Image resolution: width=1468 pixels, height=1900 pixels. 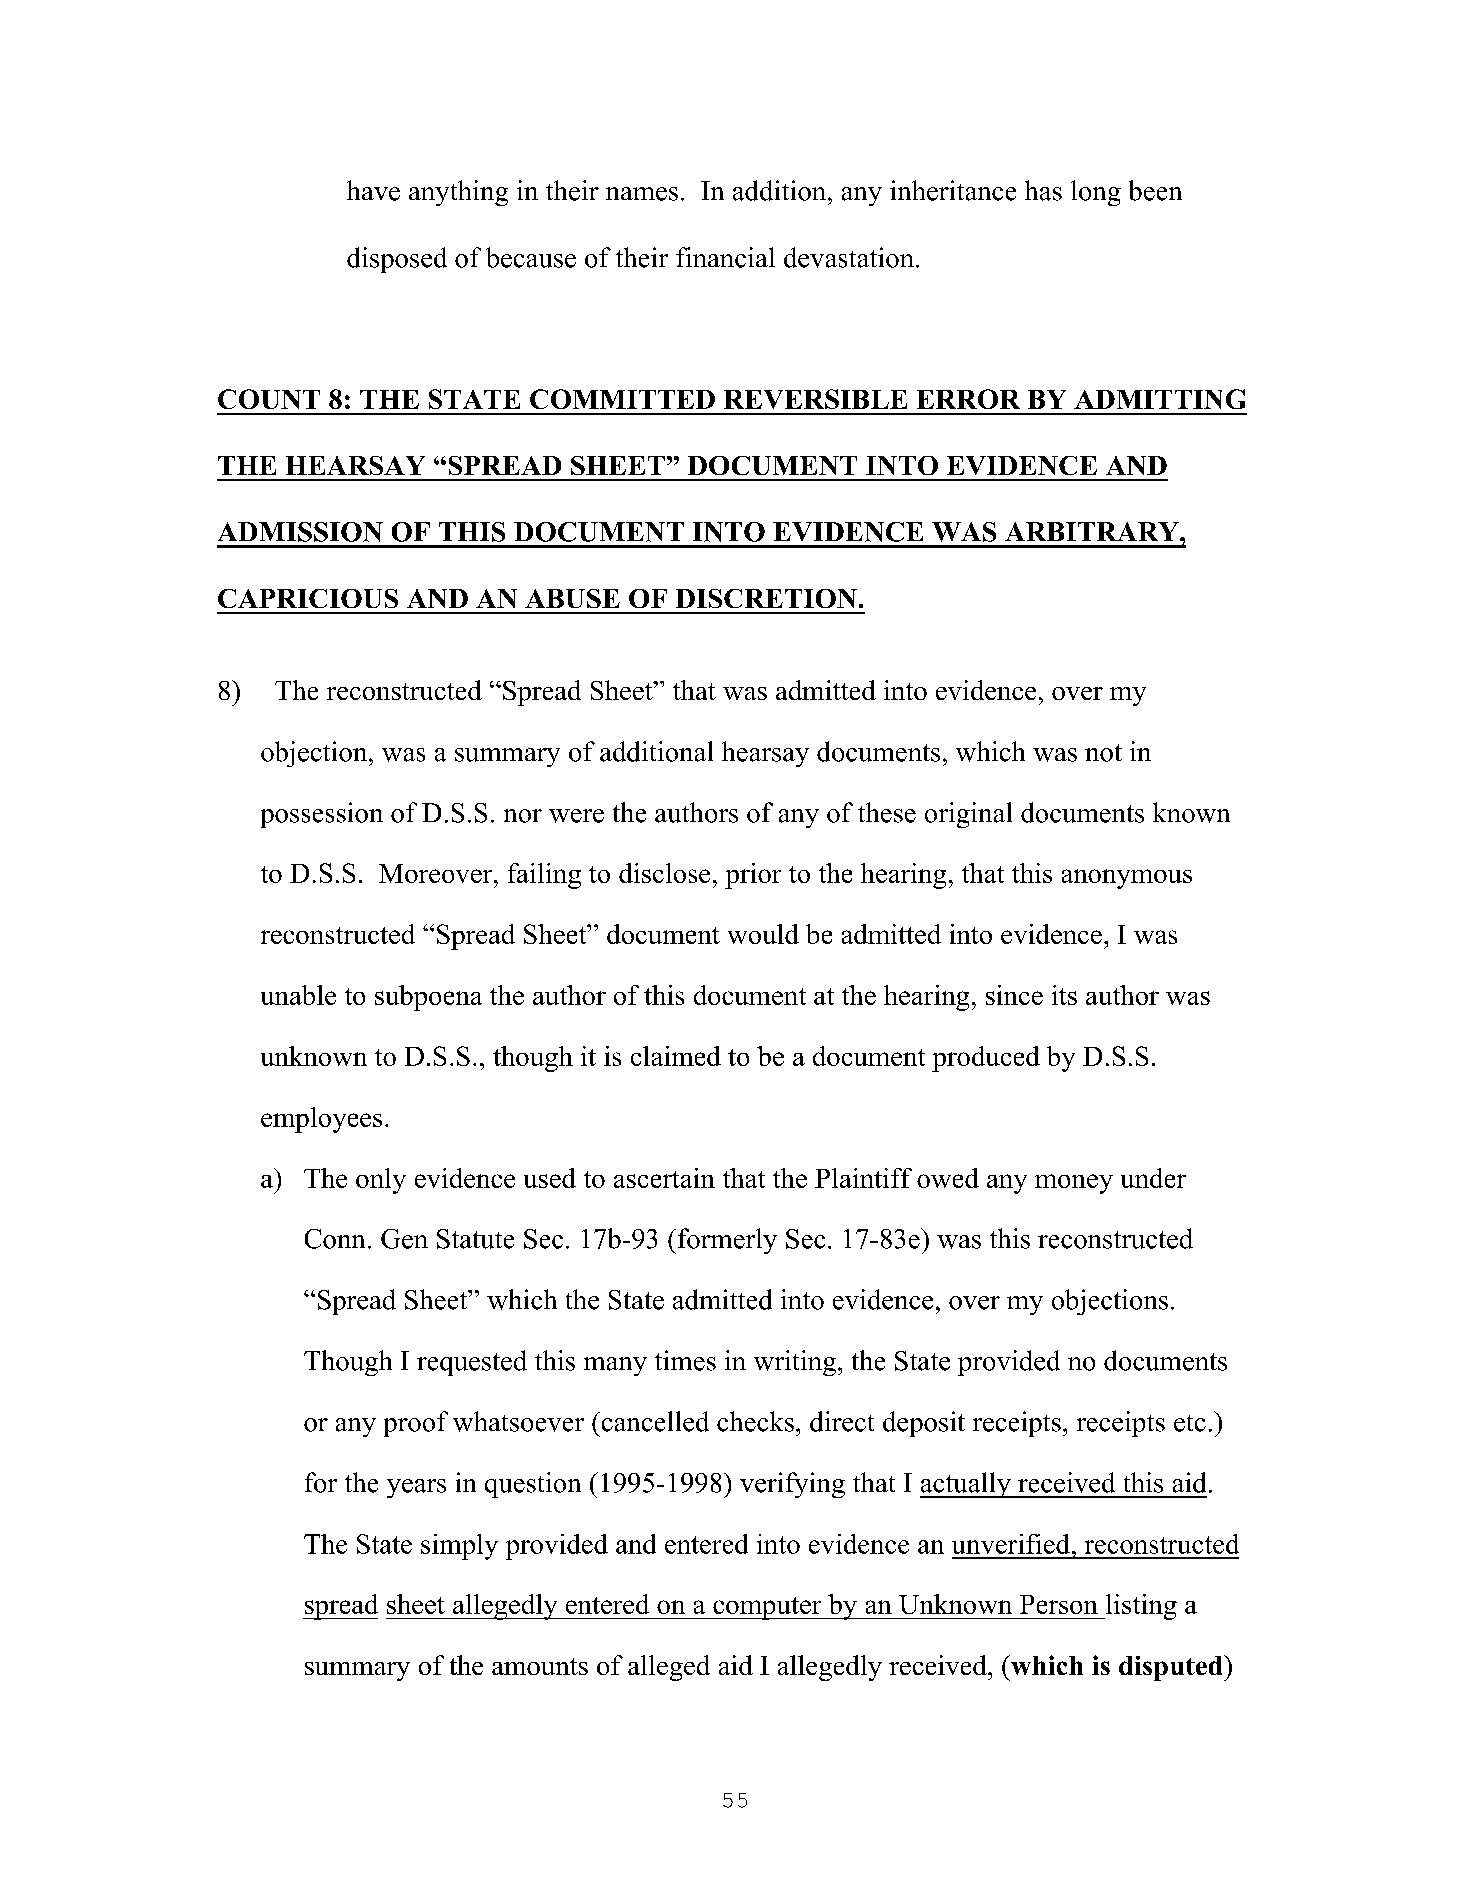 I want to click on financial, so click(x=725, y=257).
